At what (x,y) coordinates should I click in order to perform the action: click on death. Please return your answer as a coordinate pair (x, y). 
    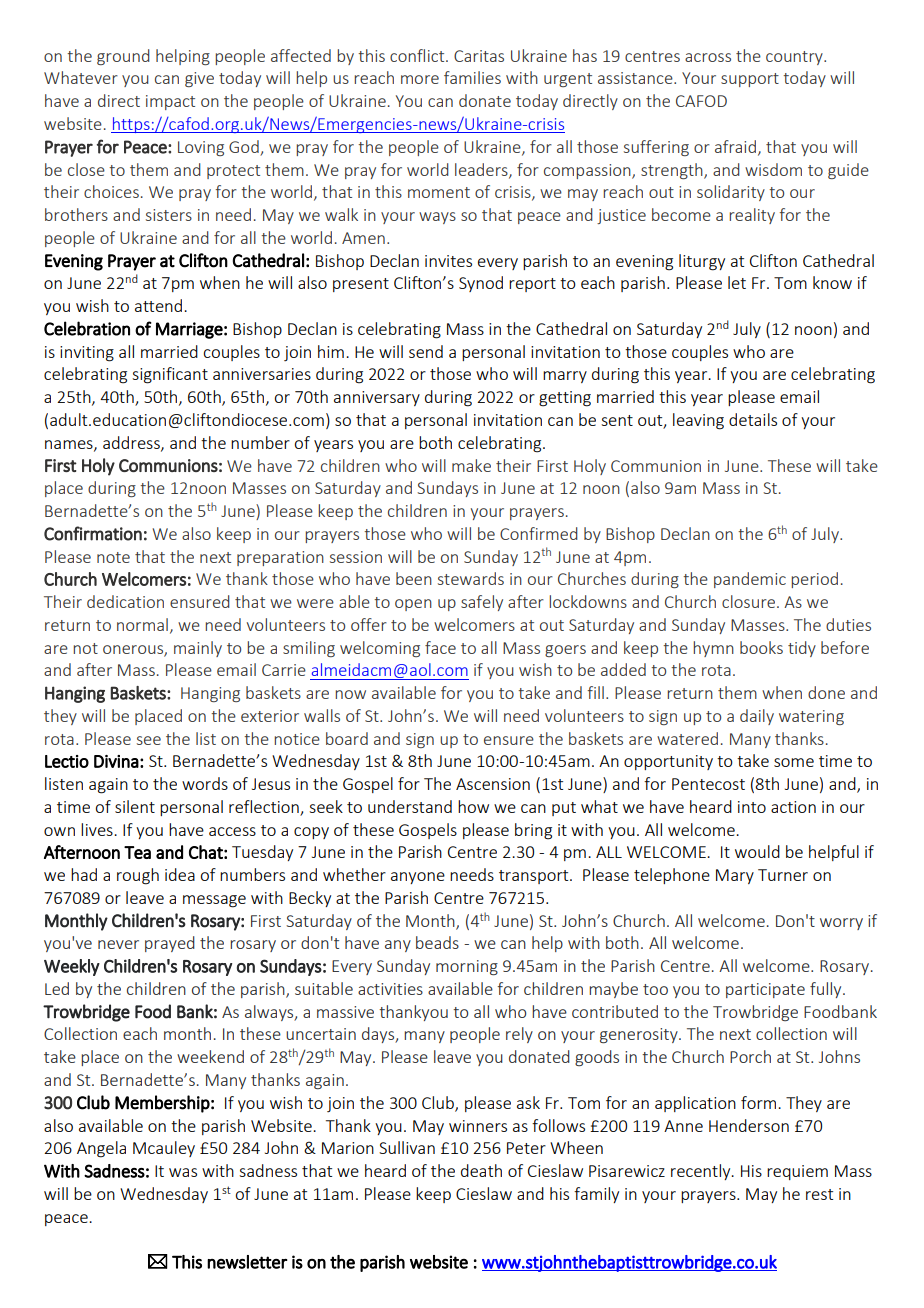
    Looking at the image, I should click on (481, 1170).
